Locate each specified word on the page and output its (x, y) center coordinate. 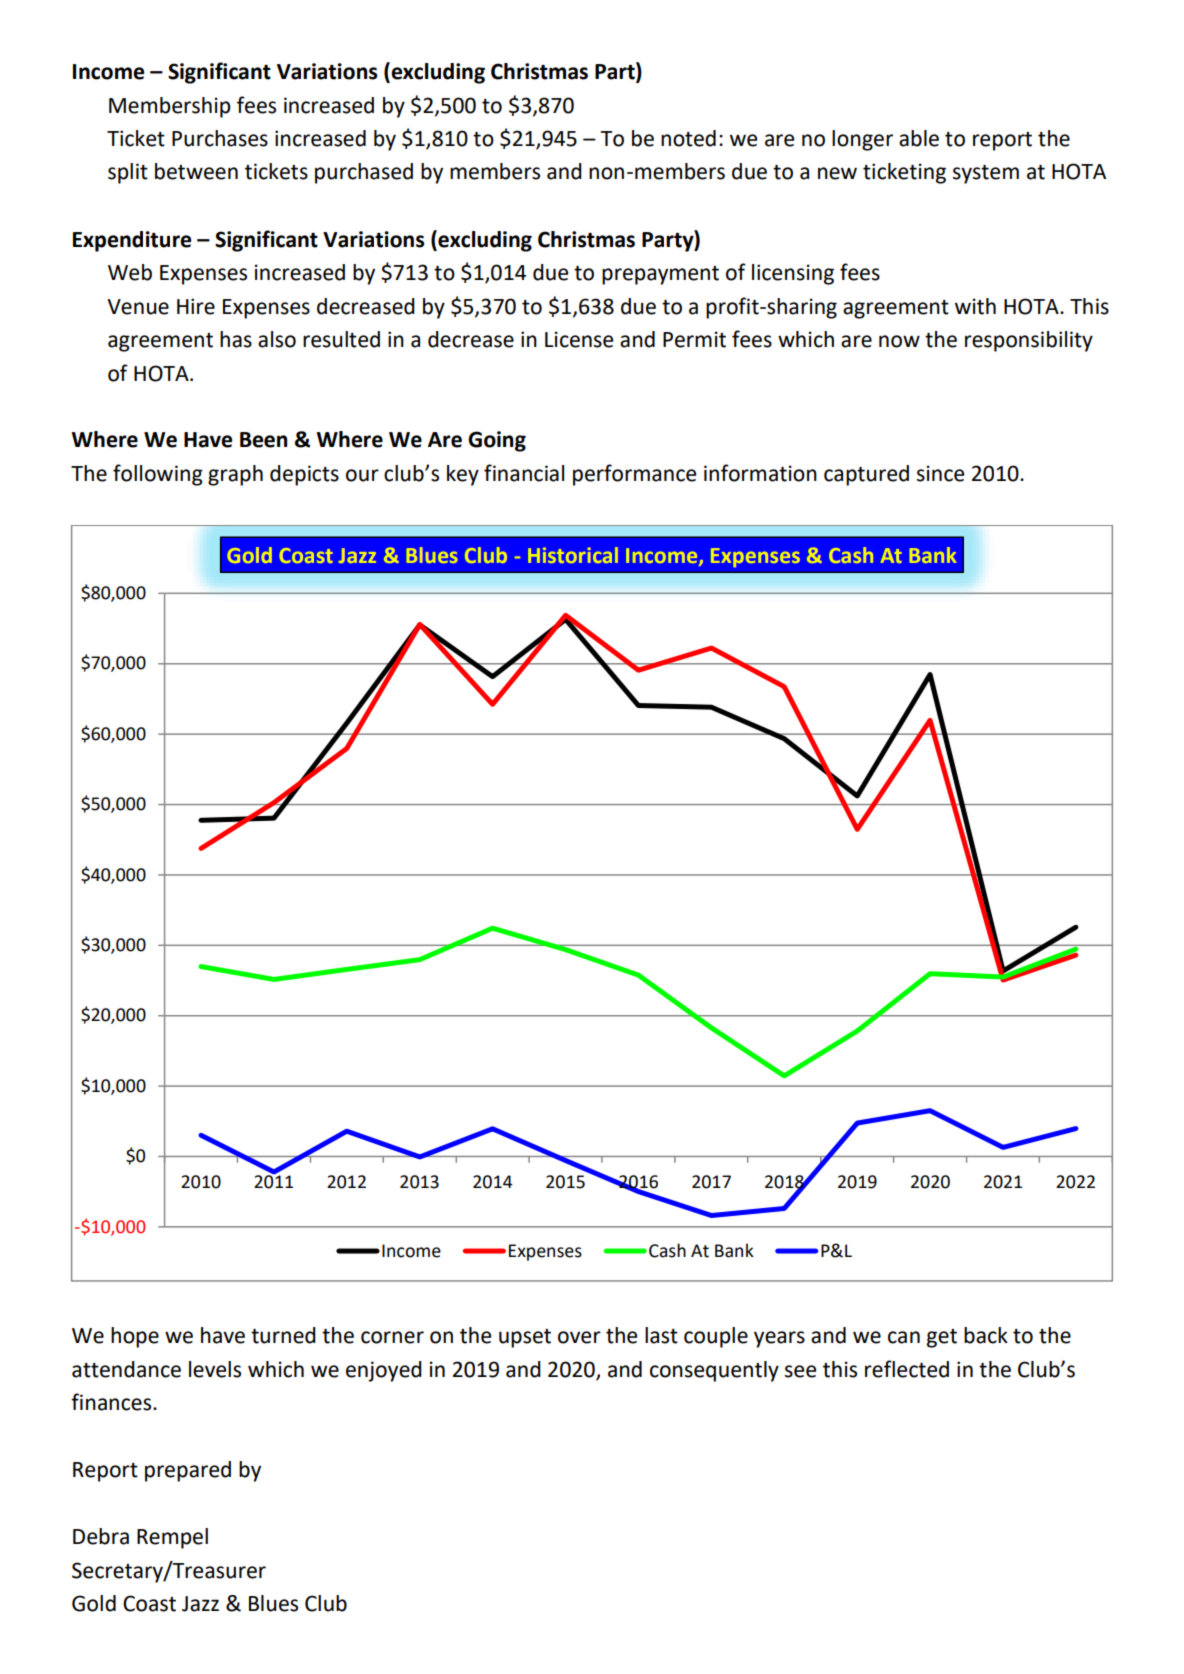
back (986, 1335)
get (942, 1338)
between (196, 171)
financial (524, 473)
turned (283, 1335)
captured (866, 475)
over (579, 1337)
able (919, 138)
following (158, 475)
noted (688, 138)
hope (135, 1337)
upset (525, 1338)
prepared (188, 1471)
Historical (573, 555)
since (940, 473)
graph (235, 475)
